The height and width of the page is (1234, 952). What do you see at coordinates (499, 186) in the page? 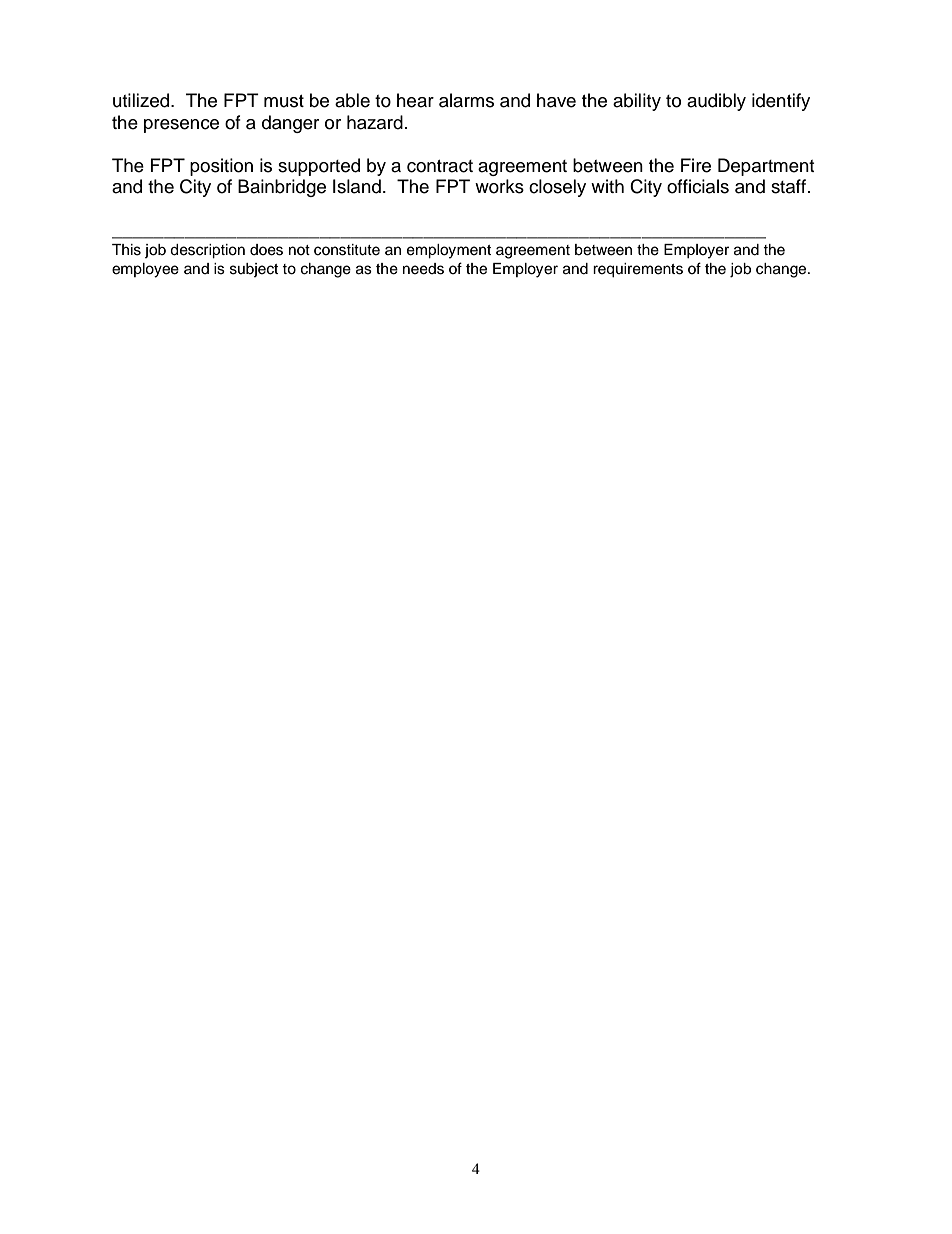
I see `works` at bounding box center [499, 186].
